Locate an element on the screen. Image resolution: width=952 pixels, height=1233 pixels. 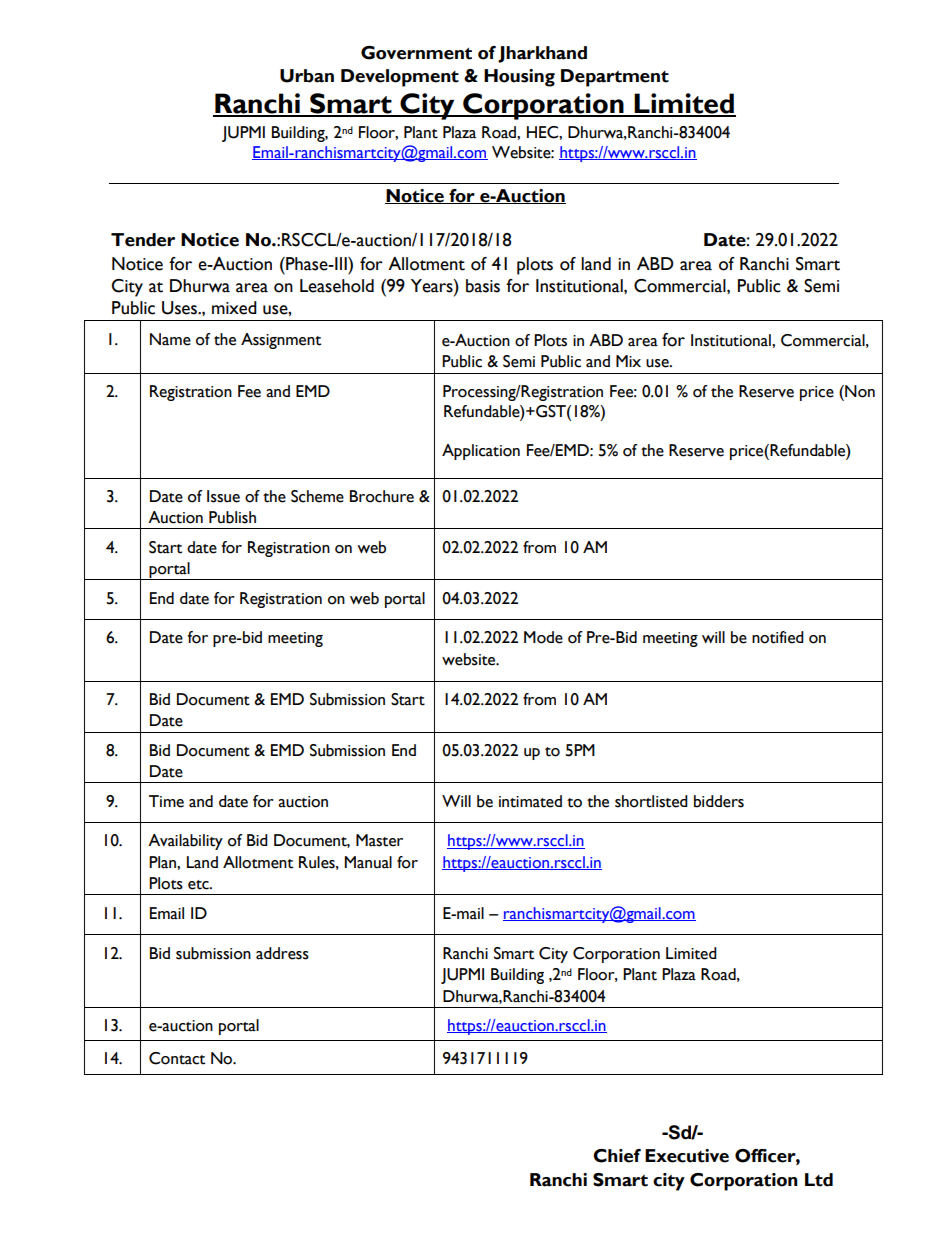
Contact is located at coordinates (177, 1058).
